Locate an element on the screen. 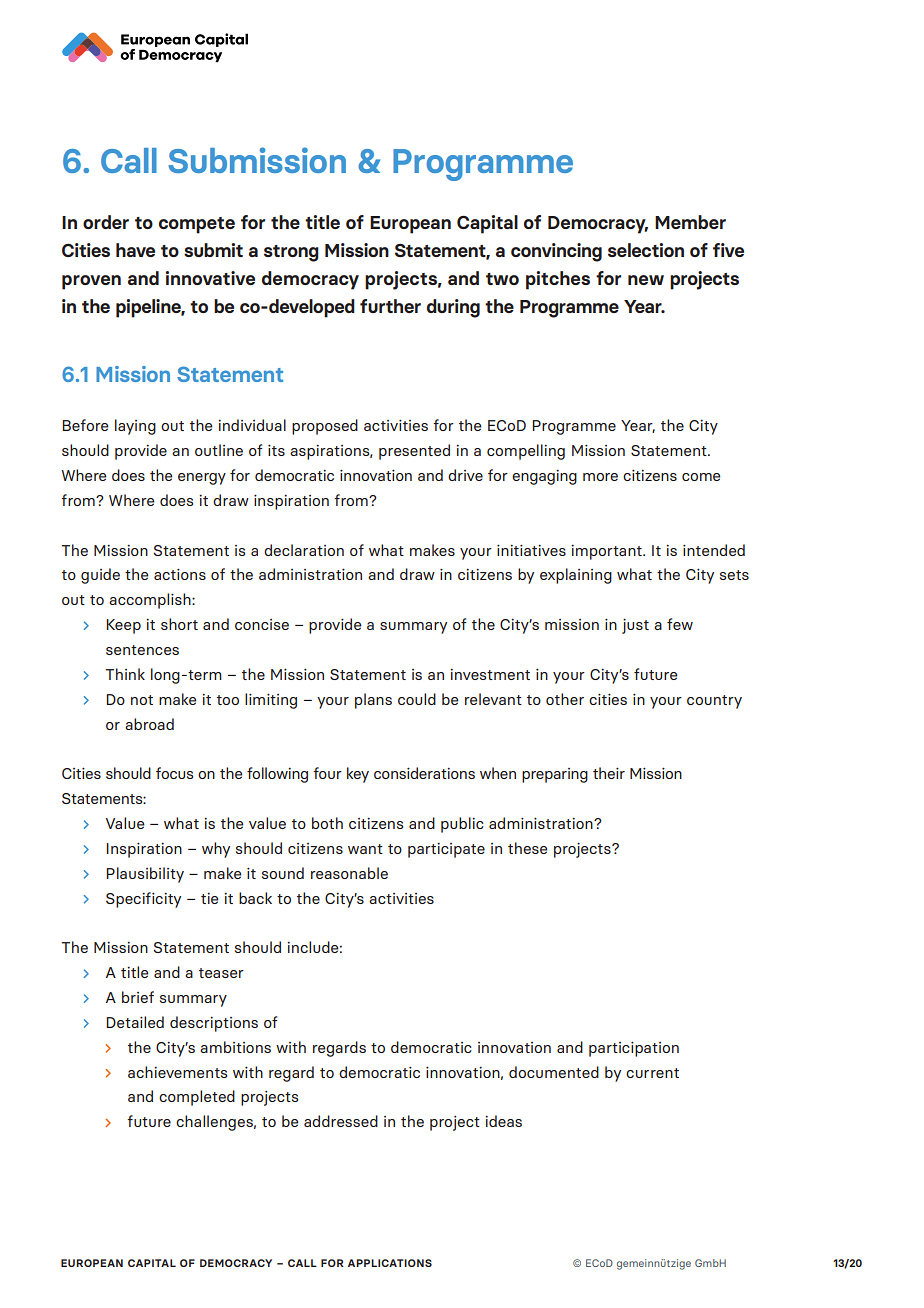 Image resolution: width=924 pixels, height=1308 pixels. selection is located at coordinates (646, 250).
